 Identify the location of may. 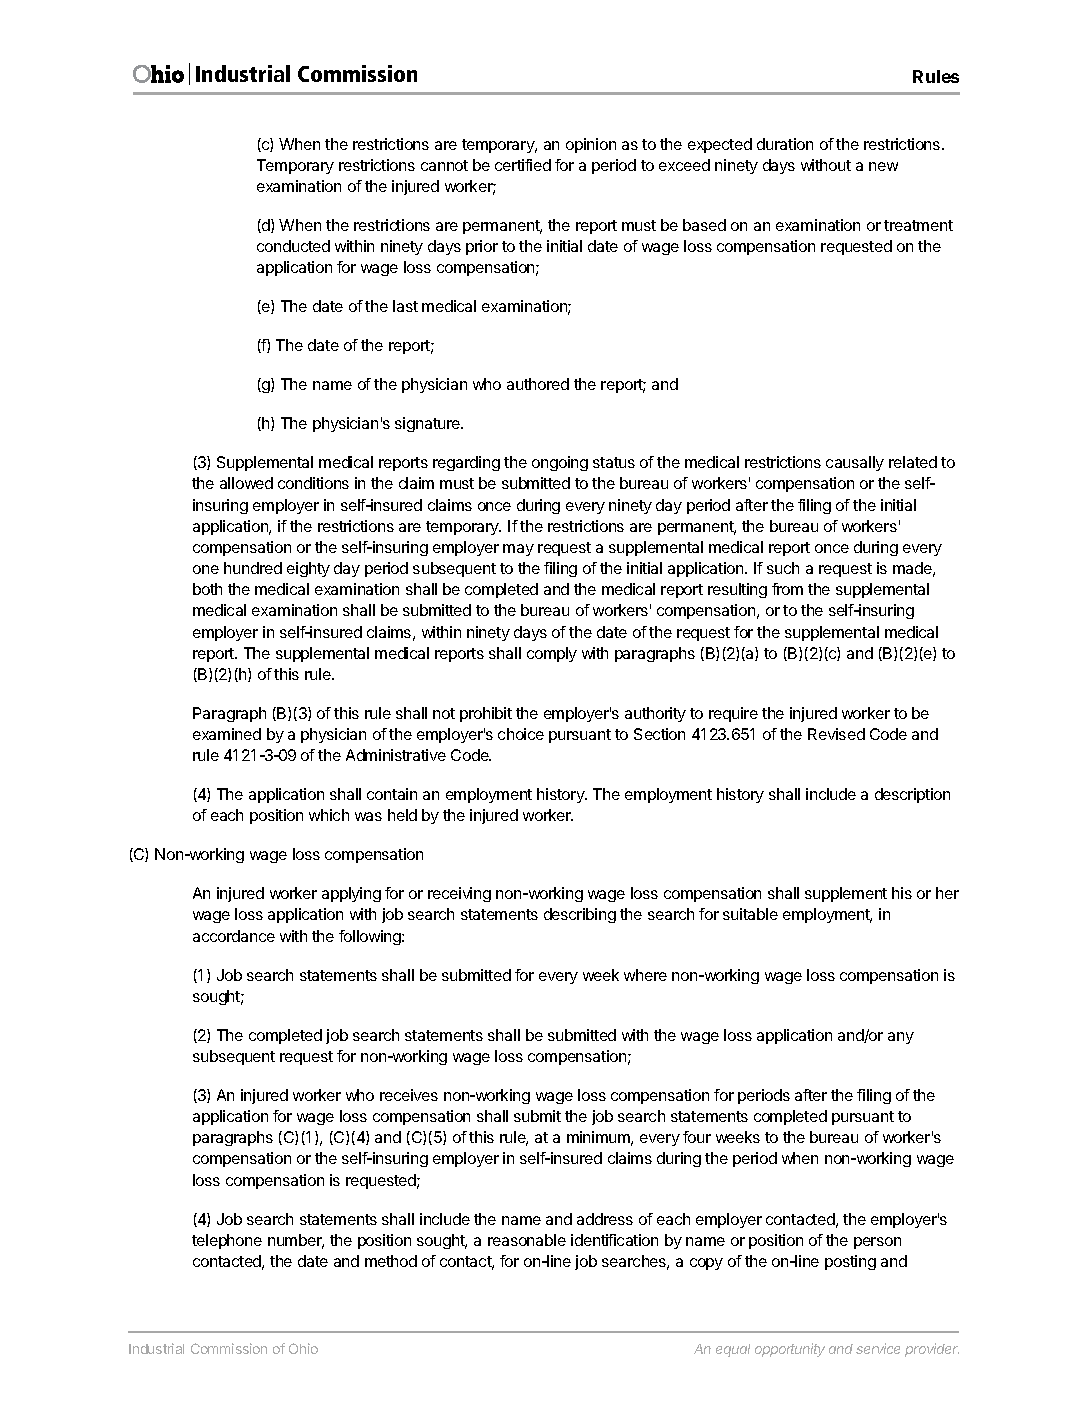
(518, 550).
